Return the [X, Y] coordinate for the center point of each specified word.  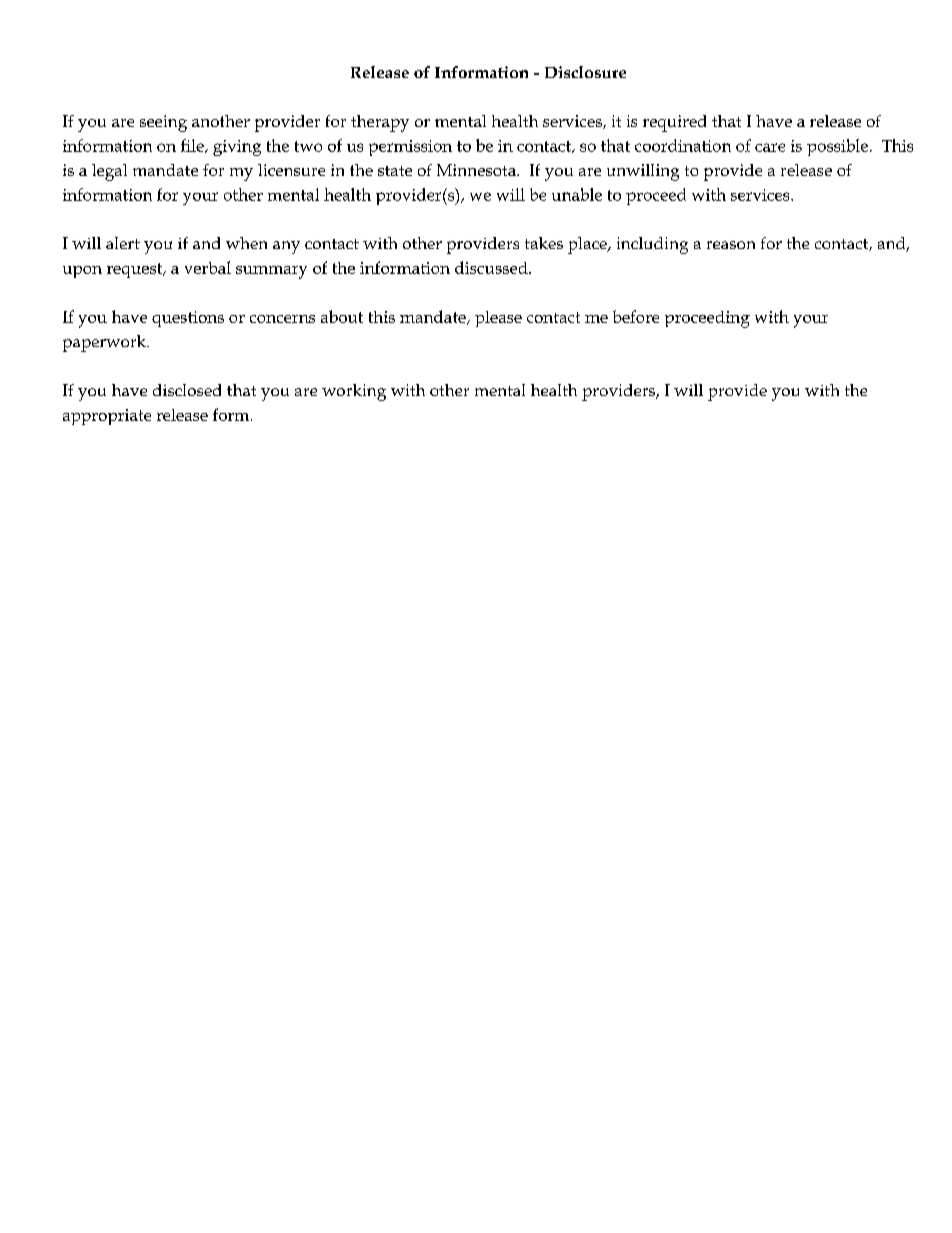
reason [731, 245]
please [498, 319]
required [674, 123]
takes [544, 243]
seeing [163, 123]
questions [188, 319]
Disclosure [585, 72]
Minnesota [477, 170]
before [636, 316]
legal [109, 172]
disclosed [187, 390]
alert [123, 243]
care [770, 147]
